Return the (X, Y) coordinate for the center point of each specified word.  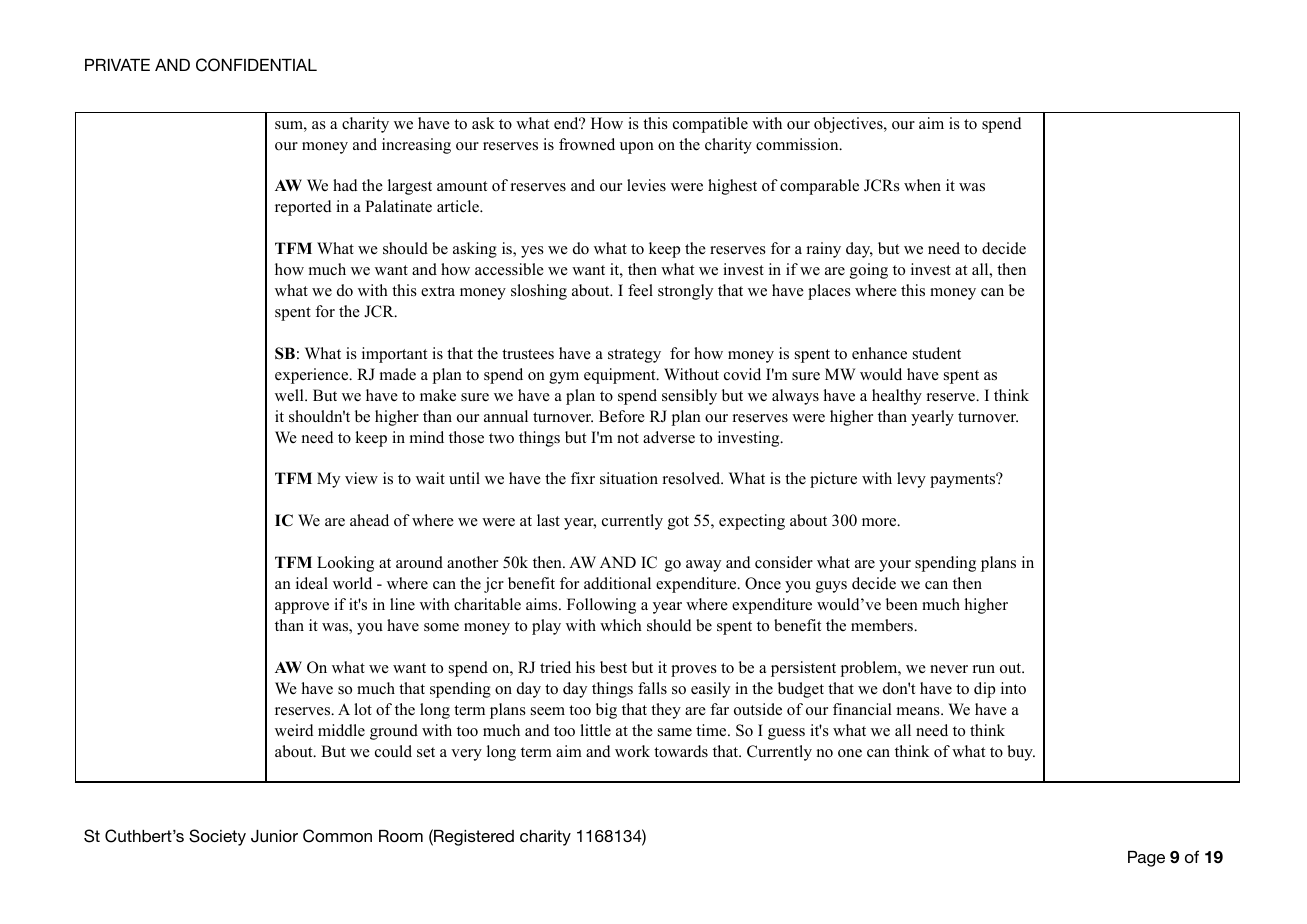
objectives (849, 125)
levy (911, 480)
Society (217, 837)
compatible (710, 125)
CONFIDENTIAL (256, 65)
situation (629, 478)
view (361, 478)
